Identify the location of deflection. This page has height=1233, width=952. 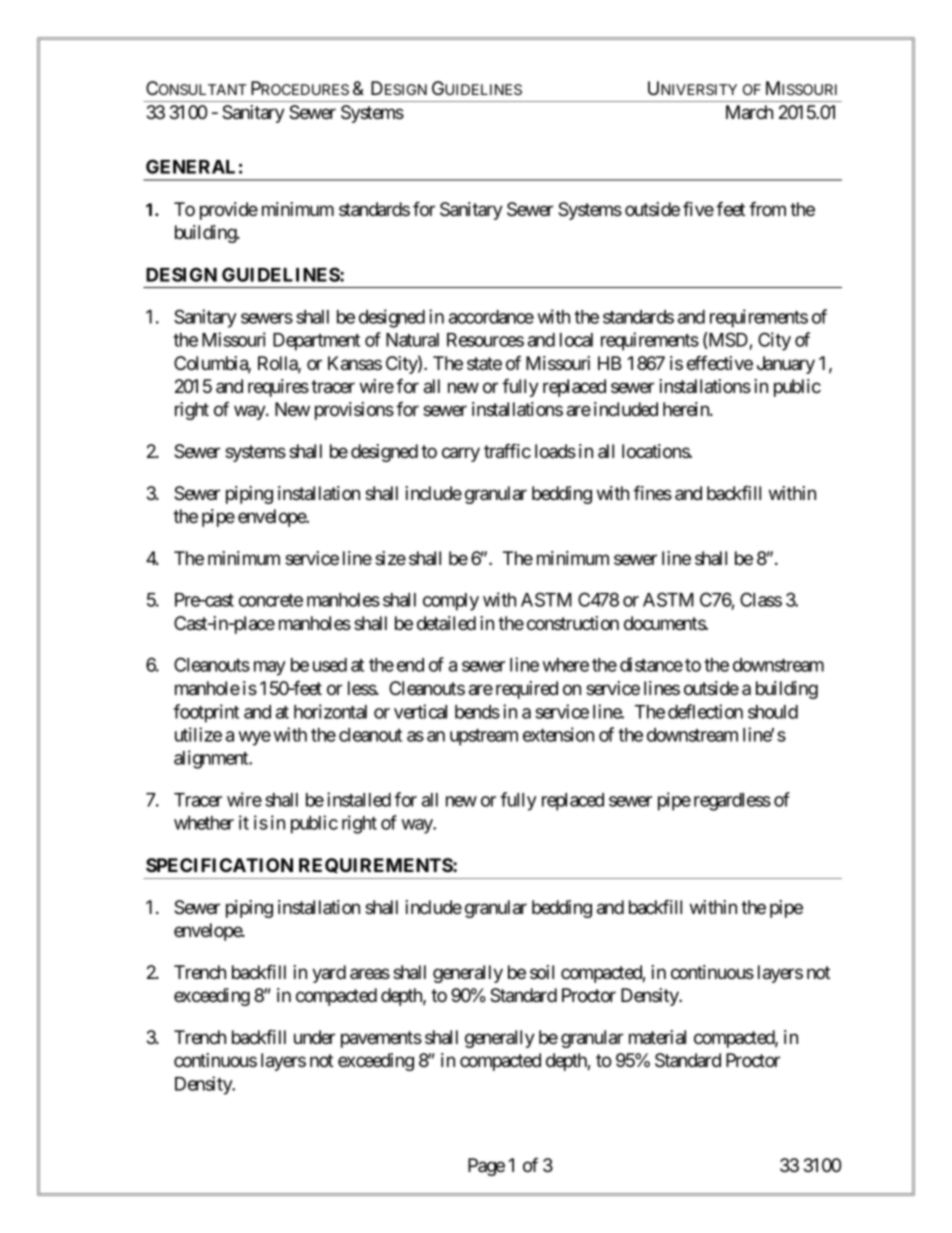
(705, 711).
